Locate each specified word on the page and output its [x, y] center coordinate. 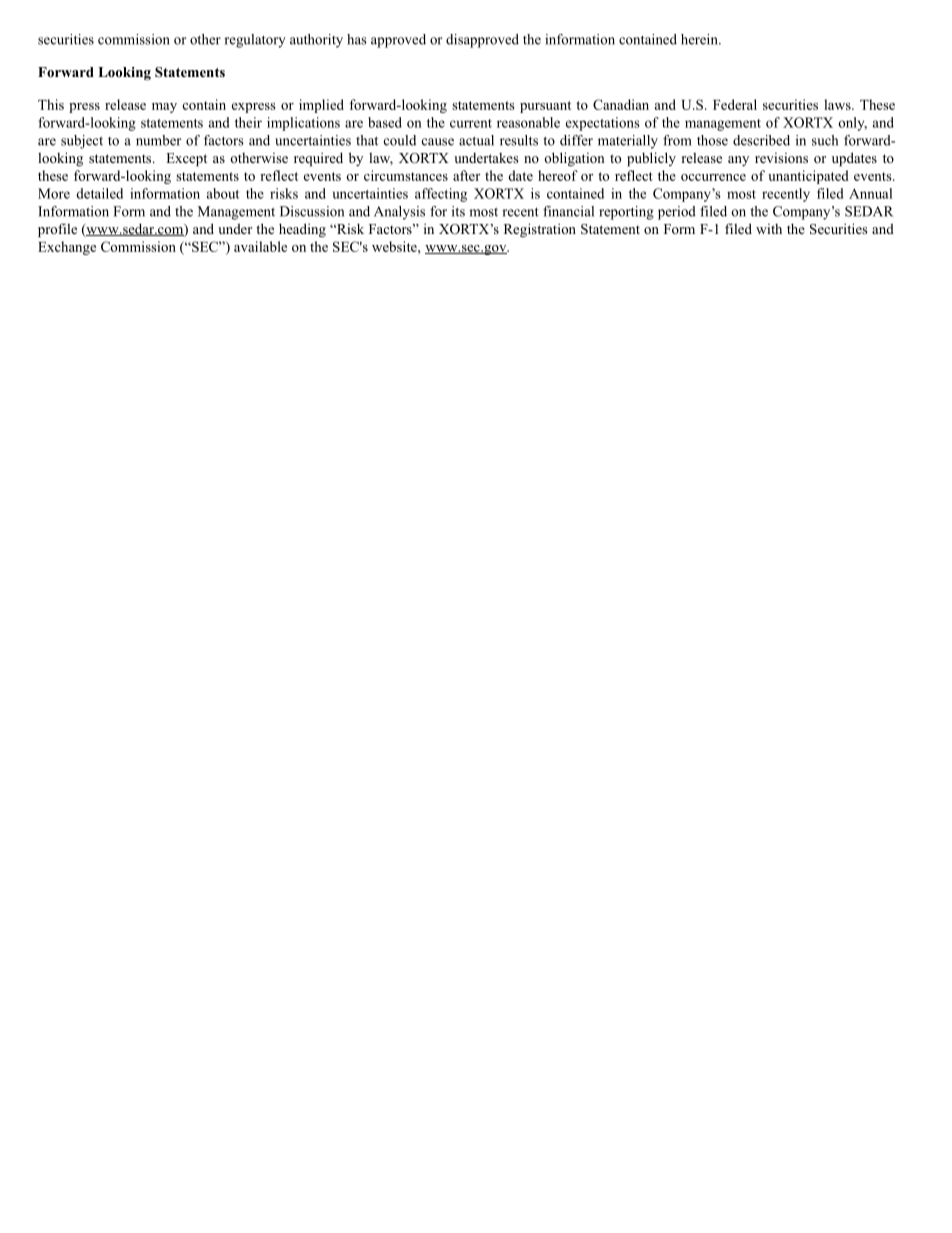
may [164, 108]
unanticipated [808, 177]
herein [700, 39]
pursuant [545, 107]
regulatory [255, 41]
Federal [735, 104]
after [466, 175]
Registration [540, 230]
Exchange [67, 248]
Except [186, 160]
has [357, 39]
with [769, 229]
